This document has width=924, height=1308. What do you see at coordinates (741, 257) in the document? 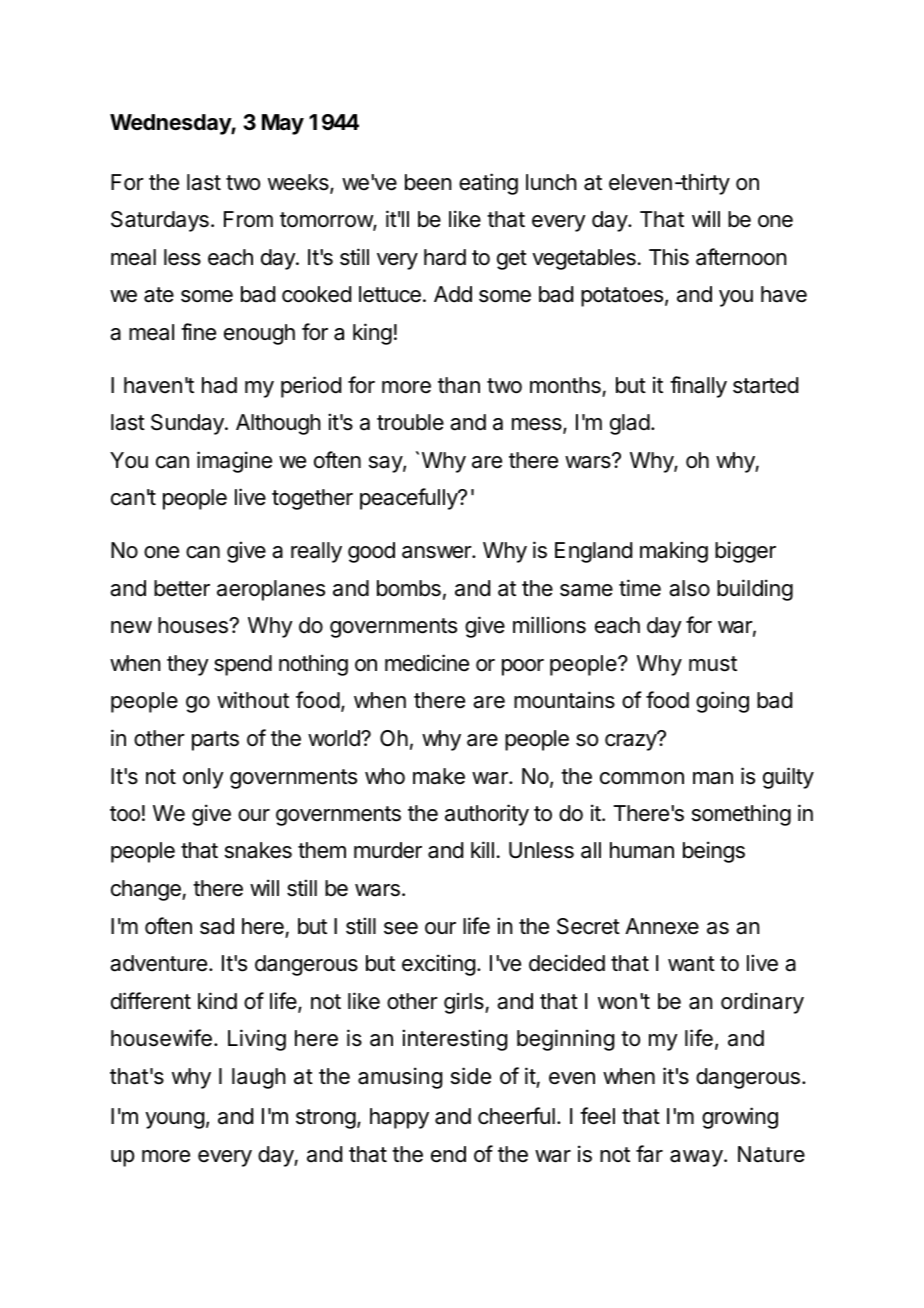
I see `afternoon` at bounding box center [741, 257].
